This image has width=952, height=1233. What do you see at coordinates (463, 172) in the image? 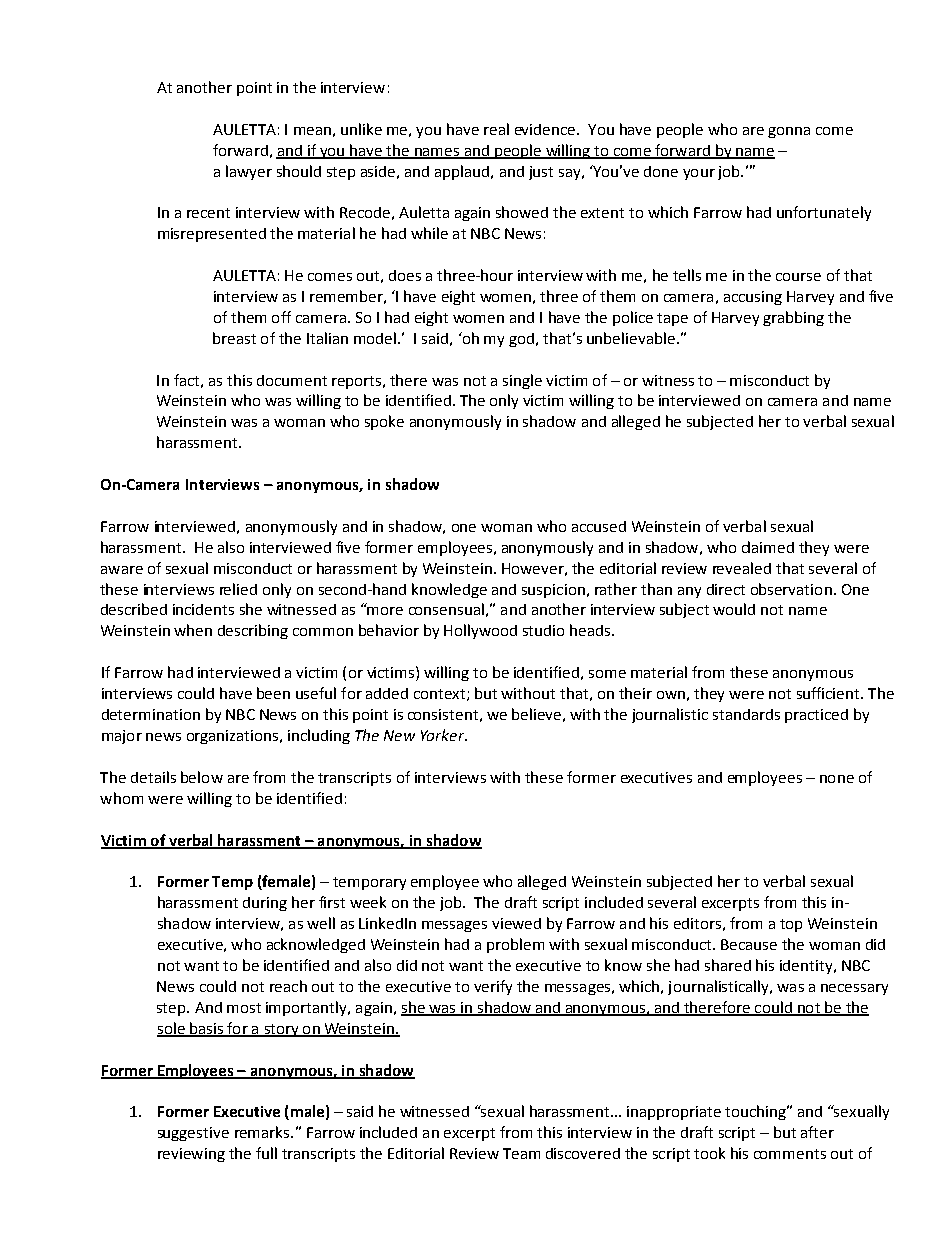
I see `applaud` at bounding box center [463, 172].
